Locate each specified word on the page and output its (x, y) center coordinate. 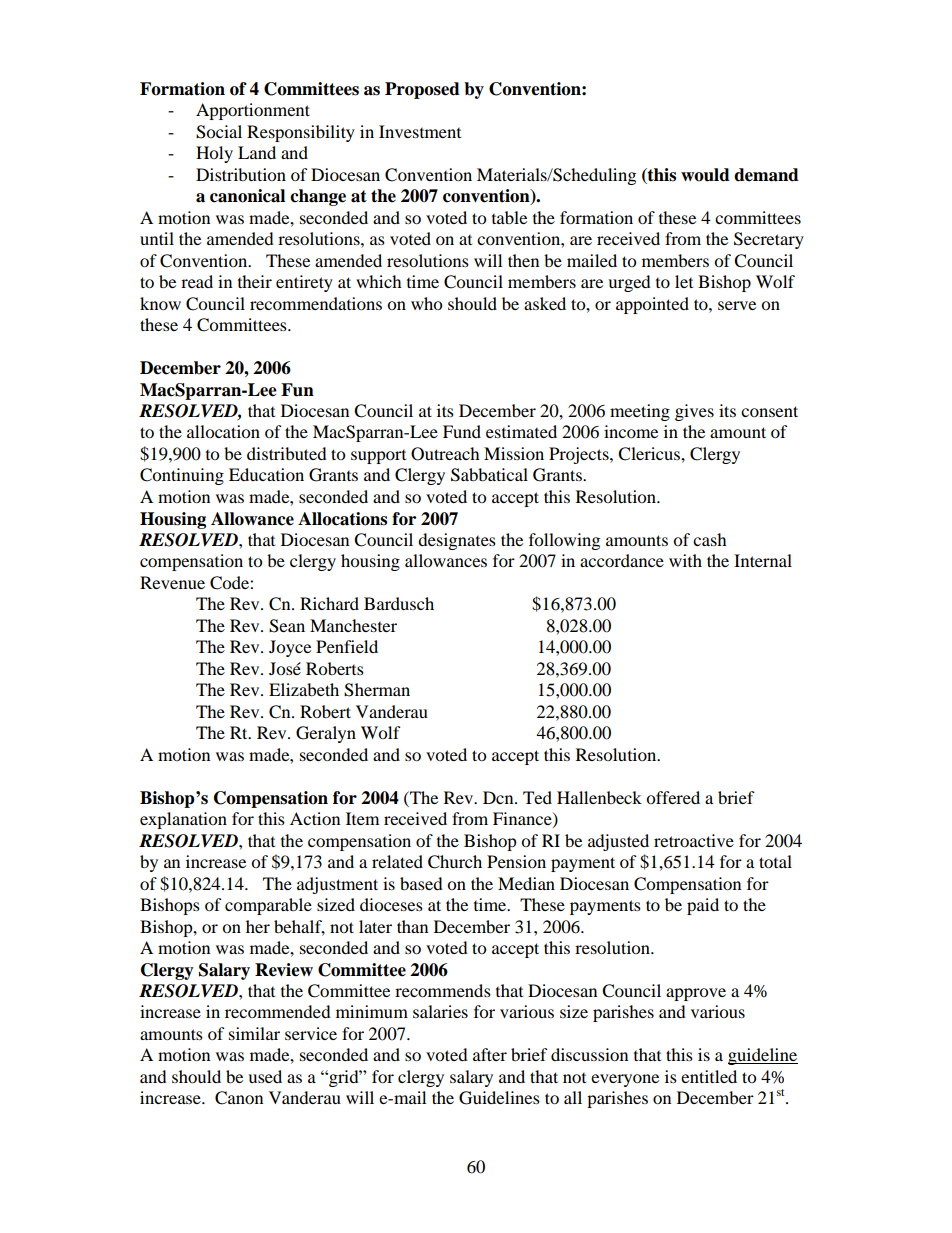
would (705, 175)
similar (254, 1033)
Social (219, 132)
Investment (420, 131)
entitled (709, 1076)
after (490, 1054)
